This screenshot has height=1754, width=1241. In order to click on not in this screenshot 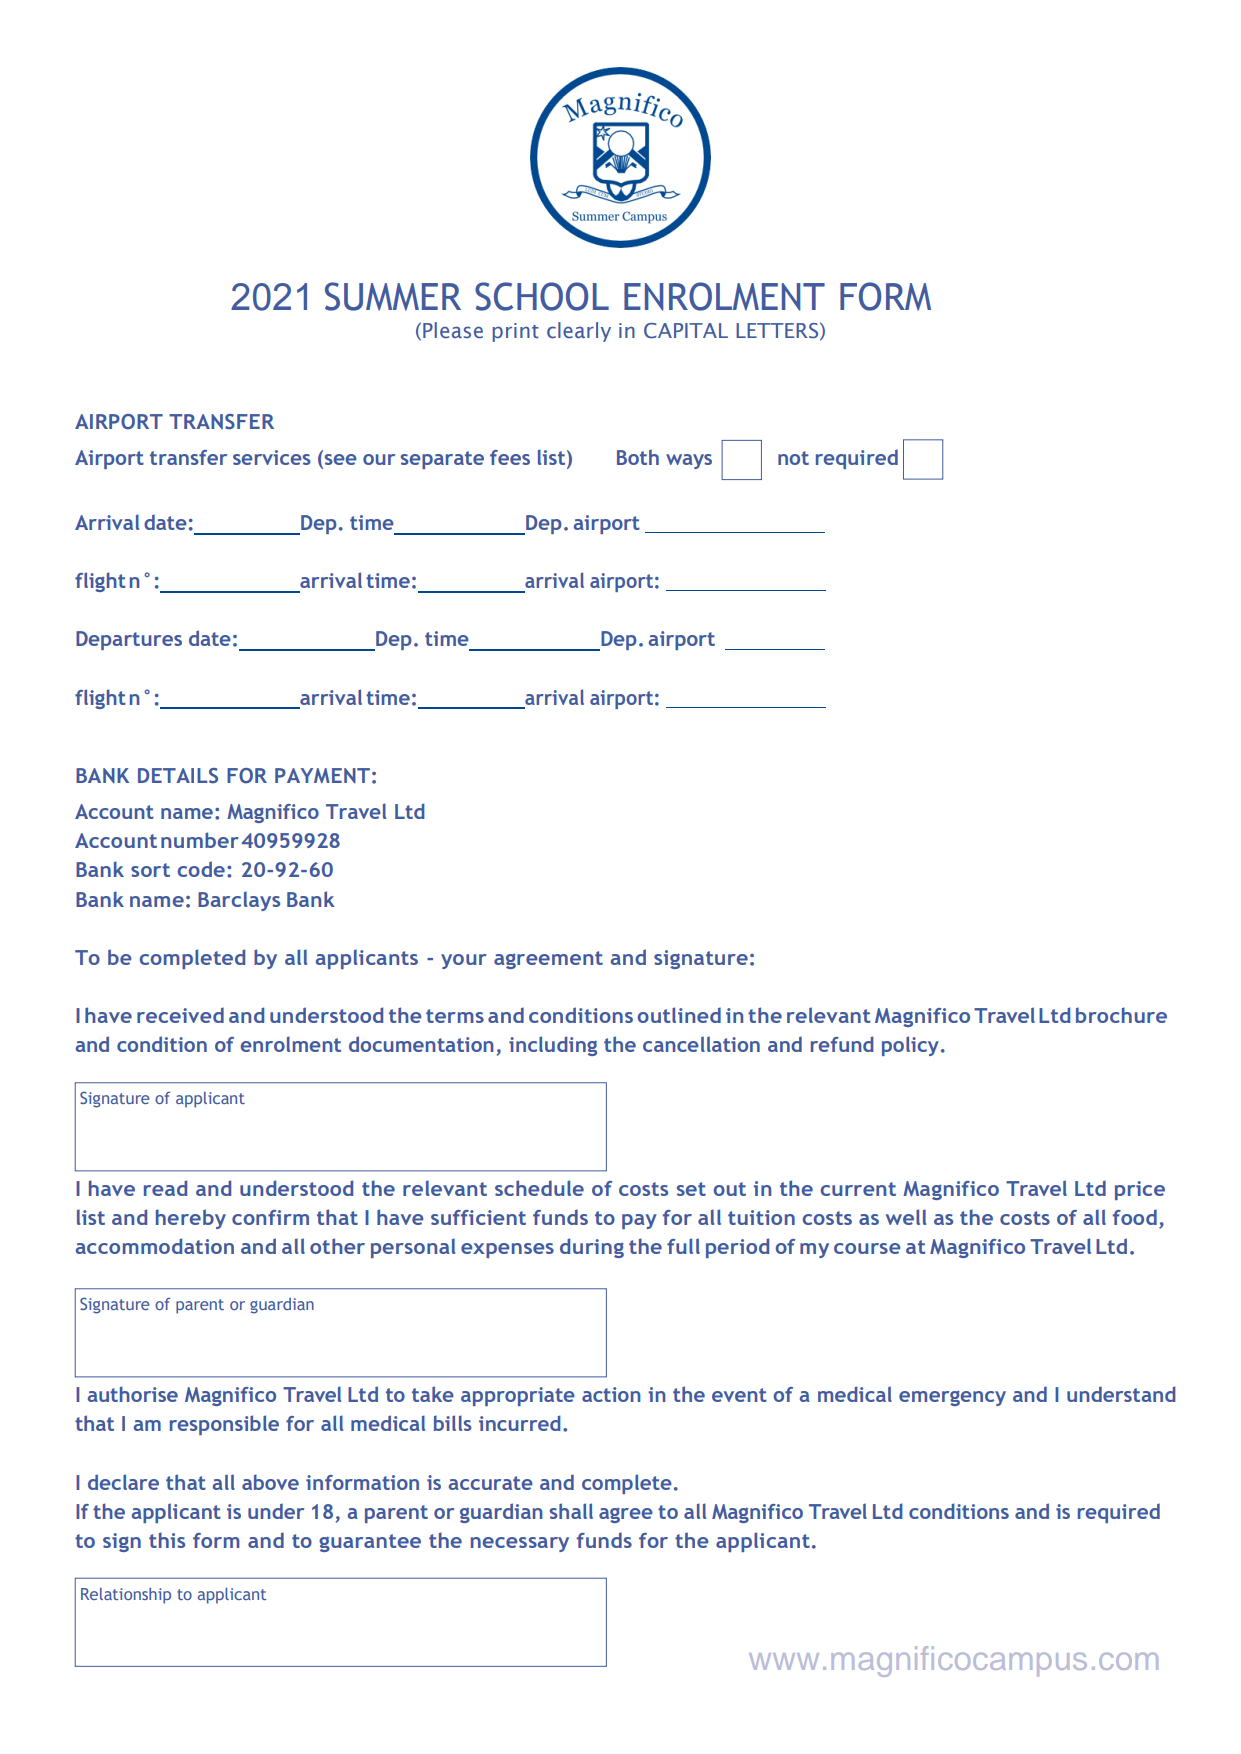, I will do `click(793, 458)`.
